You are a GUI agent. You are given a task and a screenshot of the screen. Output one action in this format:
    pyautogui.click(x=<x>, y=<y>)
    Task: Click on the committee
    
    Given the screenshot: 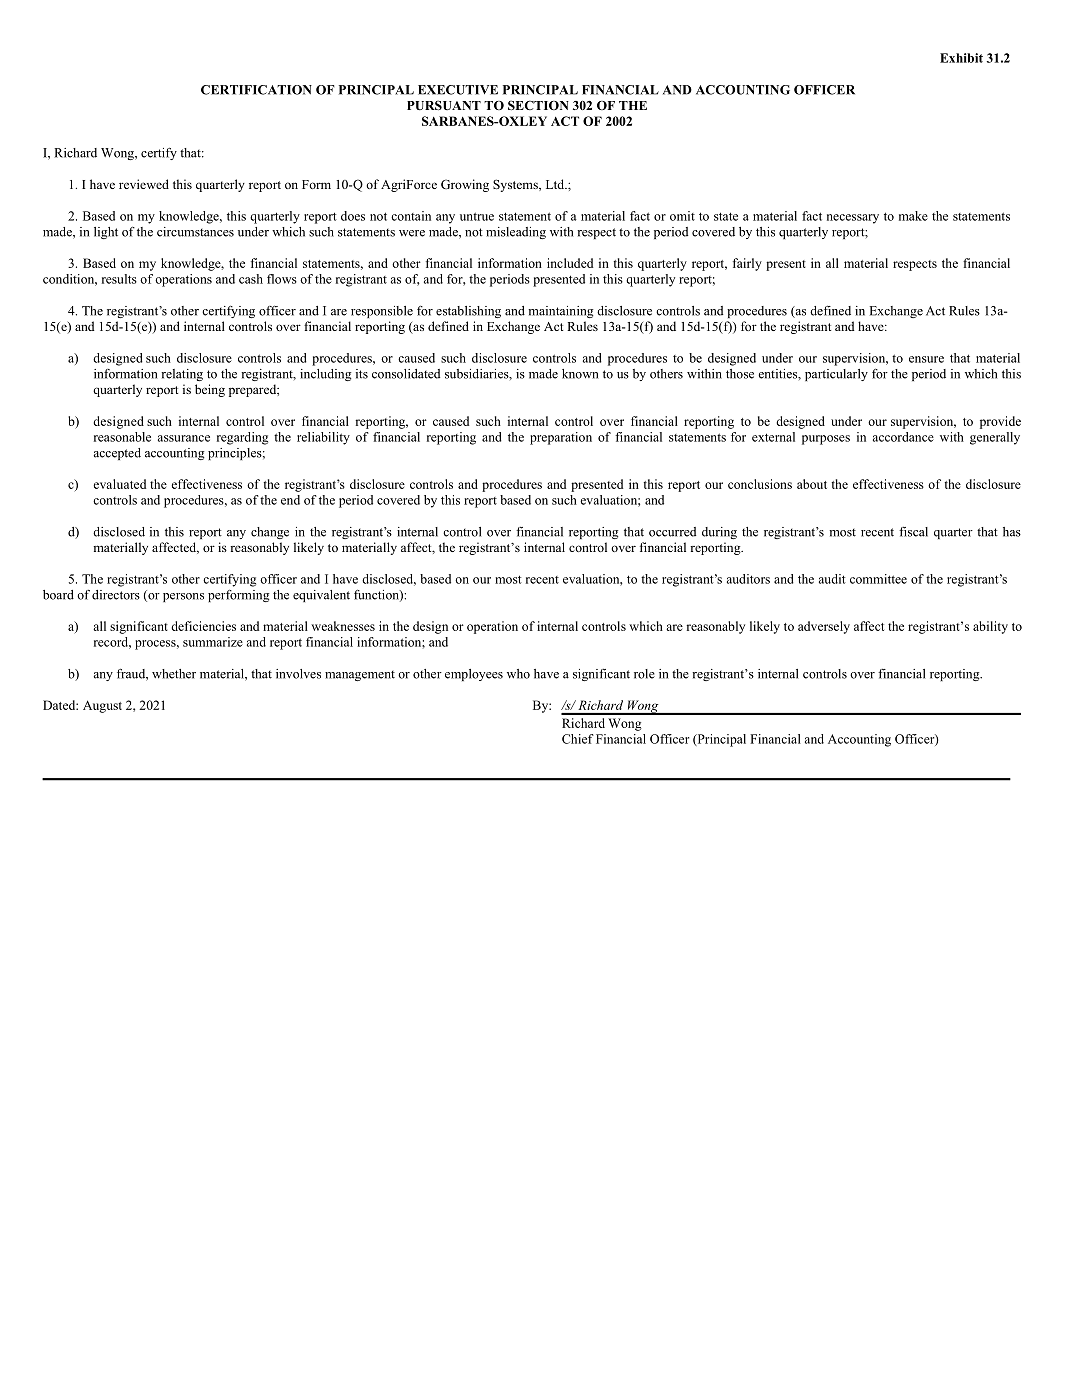 What is the action you would take?
    pyautogui.click(x=878, y=579)
